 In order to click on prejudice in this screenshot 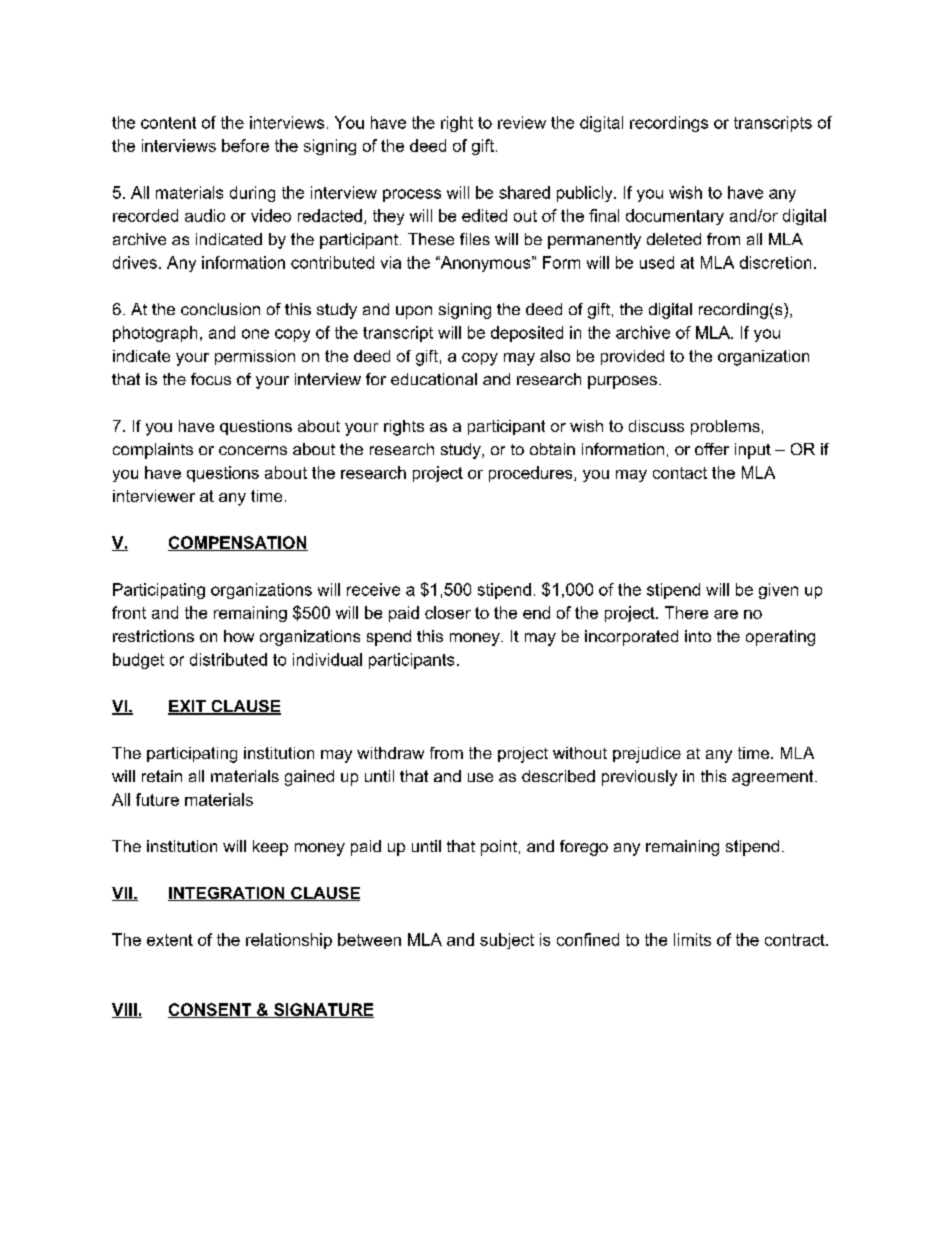, I will do `click(647, 755)`.
